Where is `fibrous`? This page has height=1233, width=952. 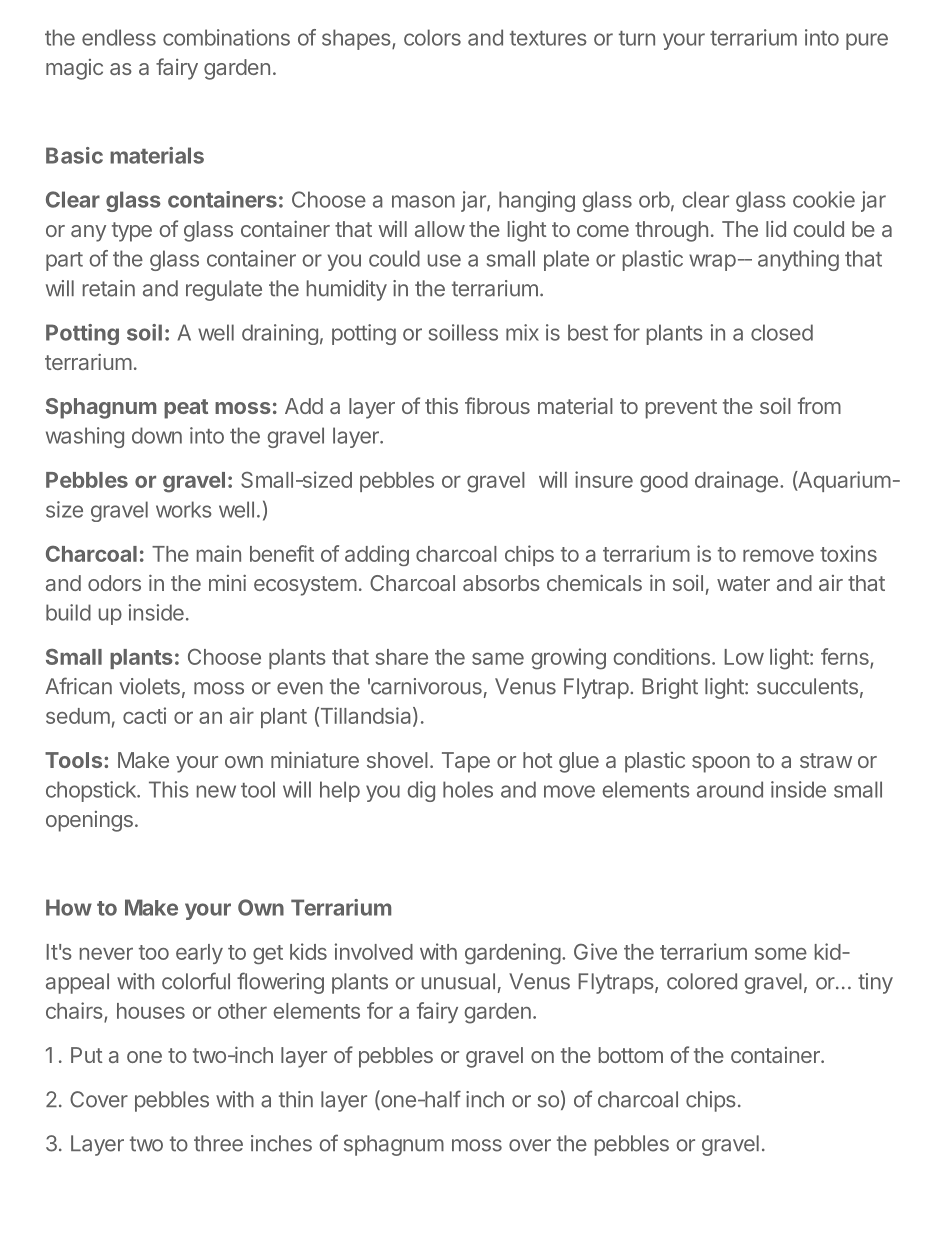
fibrous is located at coordinates (497, 405).
